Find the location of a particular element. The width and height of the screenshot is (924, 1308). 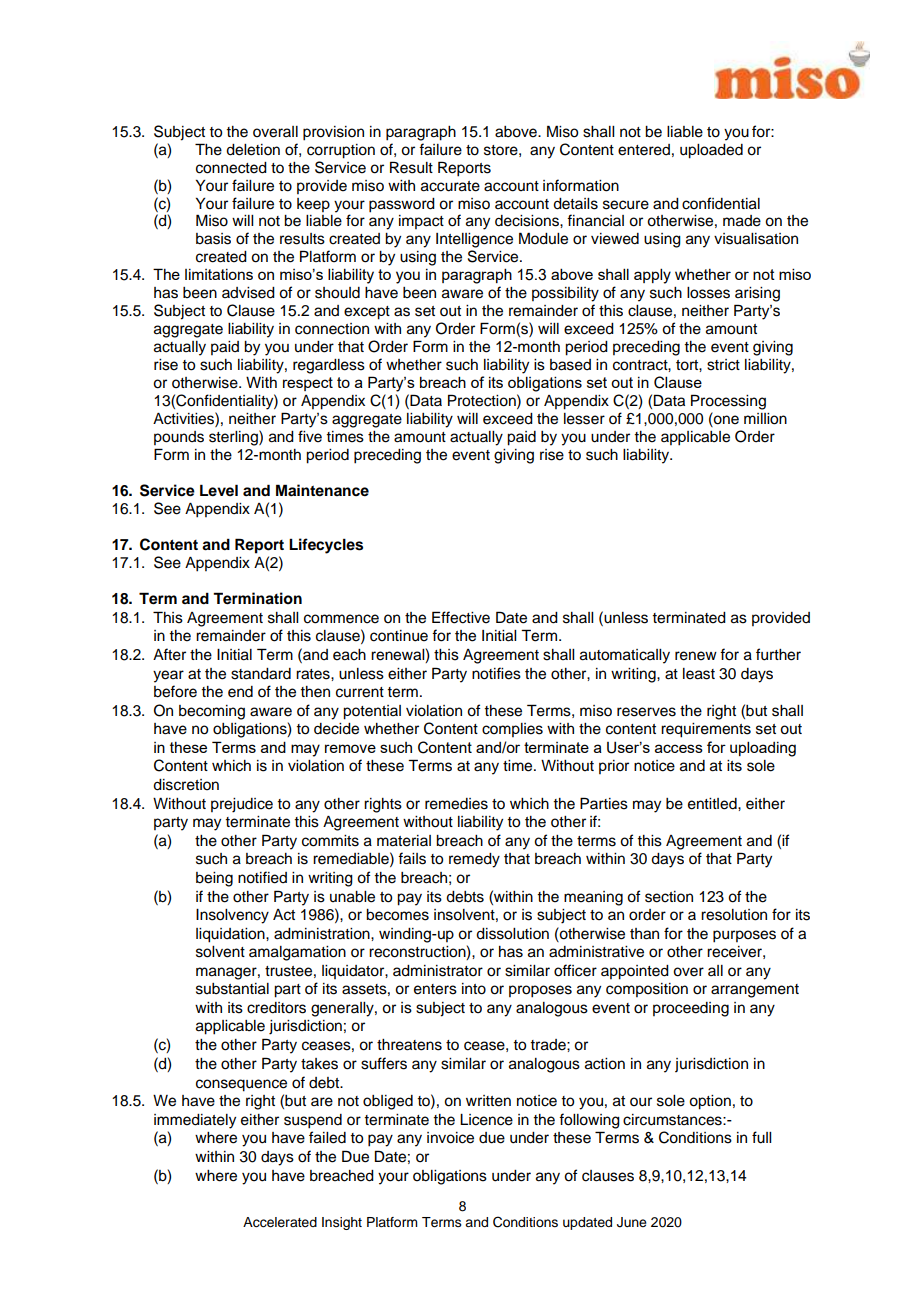

Accelerated is located at coordinates (280, 1222).
